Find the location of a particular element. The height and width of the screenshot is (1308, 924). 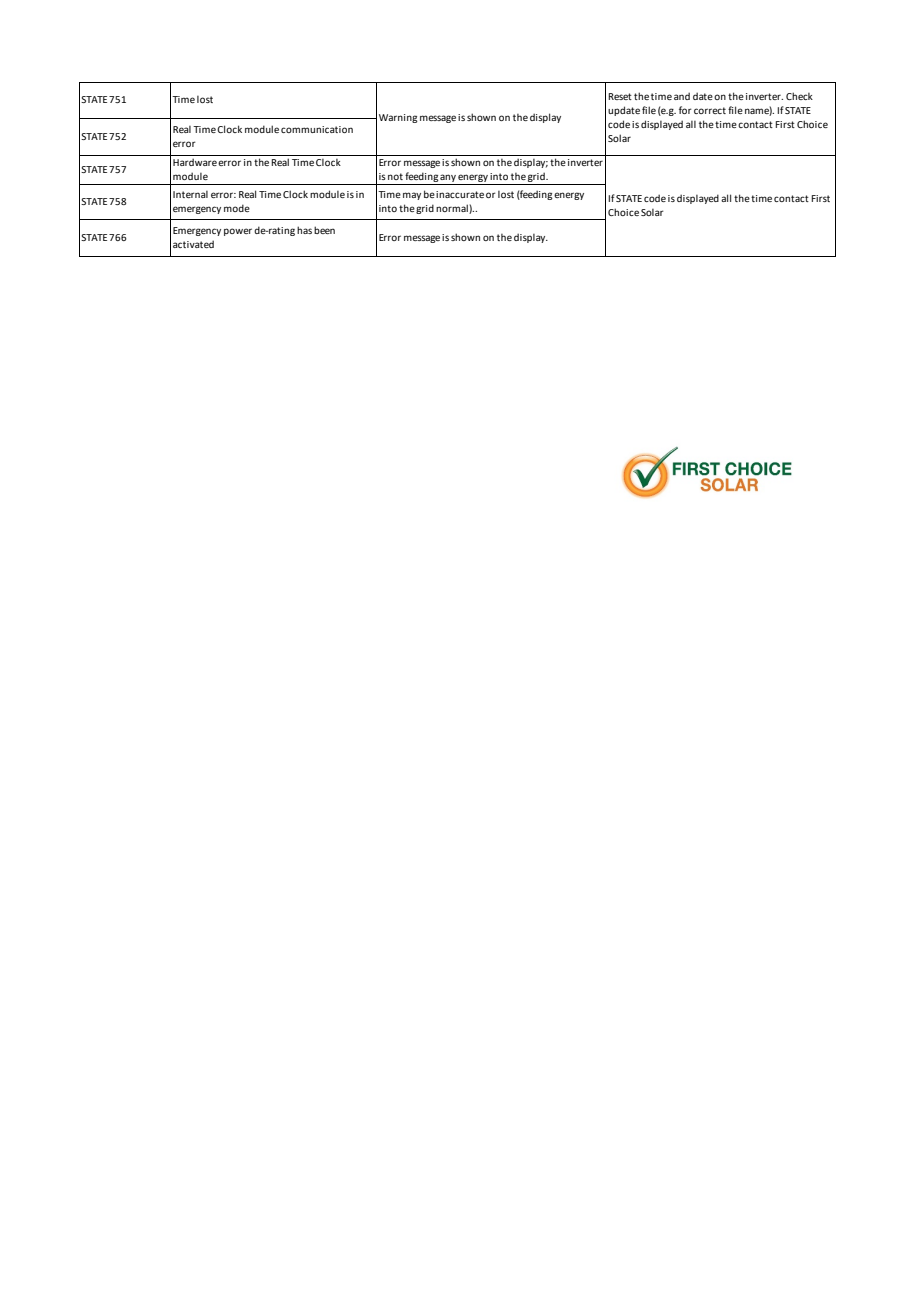

Reset is located at coordinates (620, 96).
